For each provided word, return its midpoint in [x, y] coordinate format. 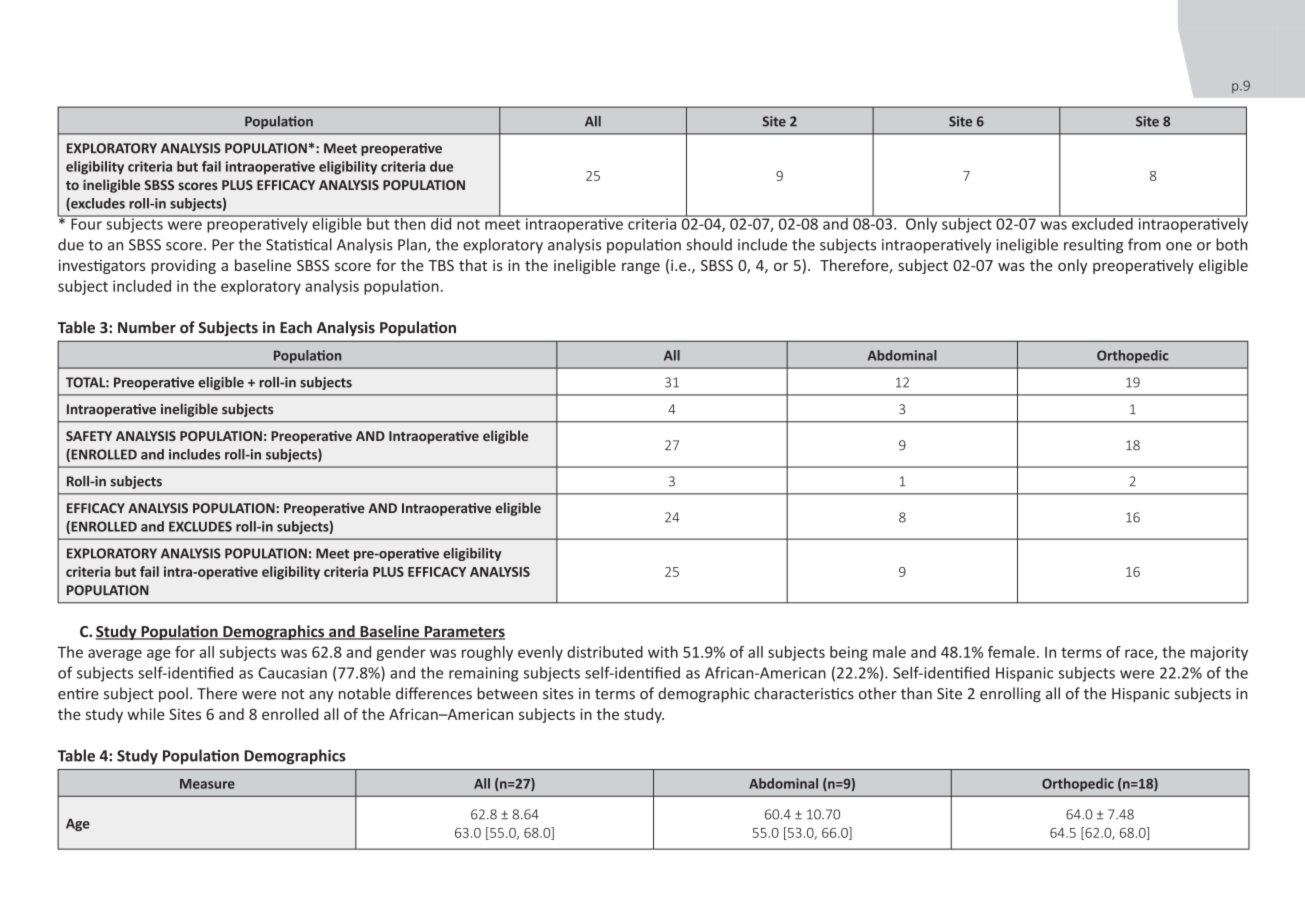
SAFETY [89, 436]
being [849, 653]
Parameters [463, 633]
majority [1219, 653]
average [115, 655]
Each [296, 327]
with [663, 652]
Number [147, 327]
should [709, 244]
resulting [1093, 246]
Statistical [299, 244]
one [1179, 246]
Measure [207, 784]
